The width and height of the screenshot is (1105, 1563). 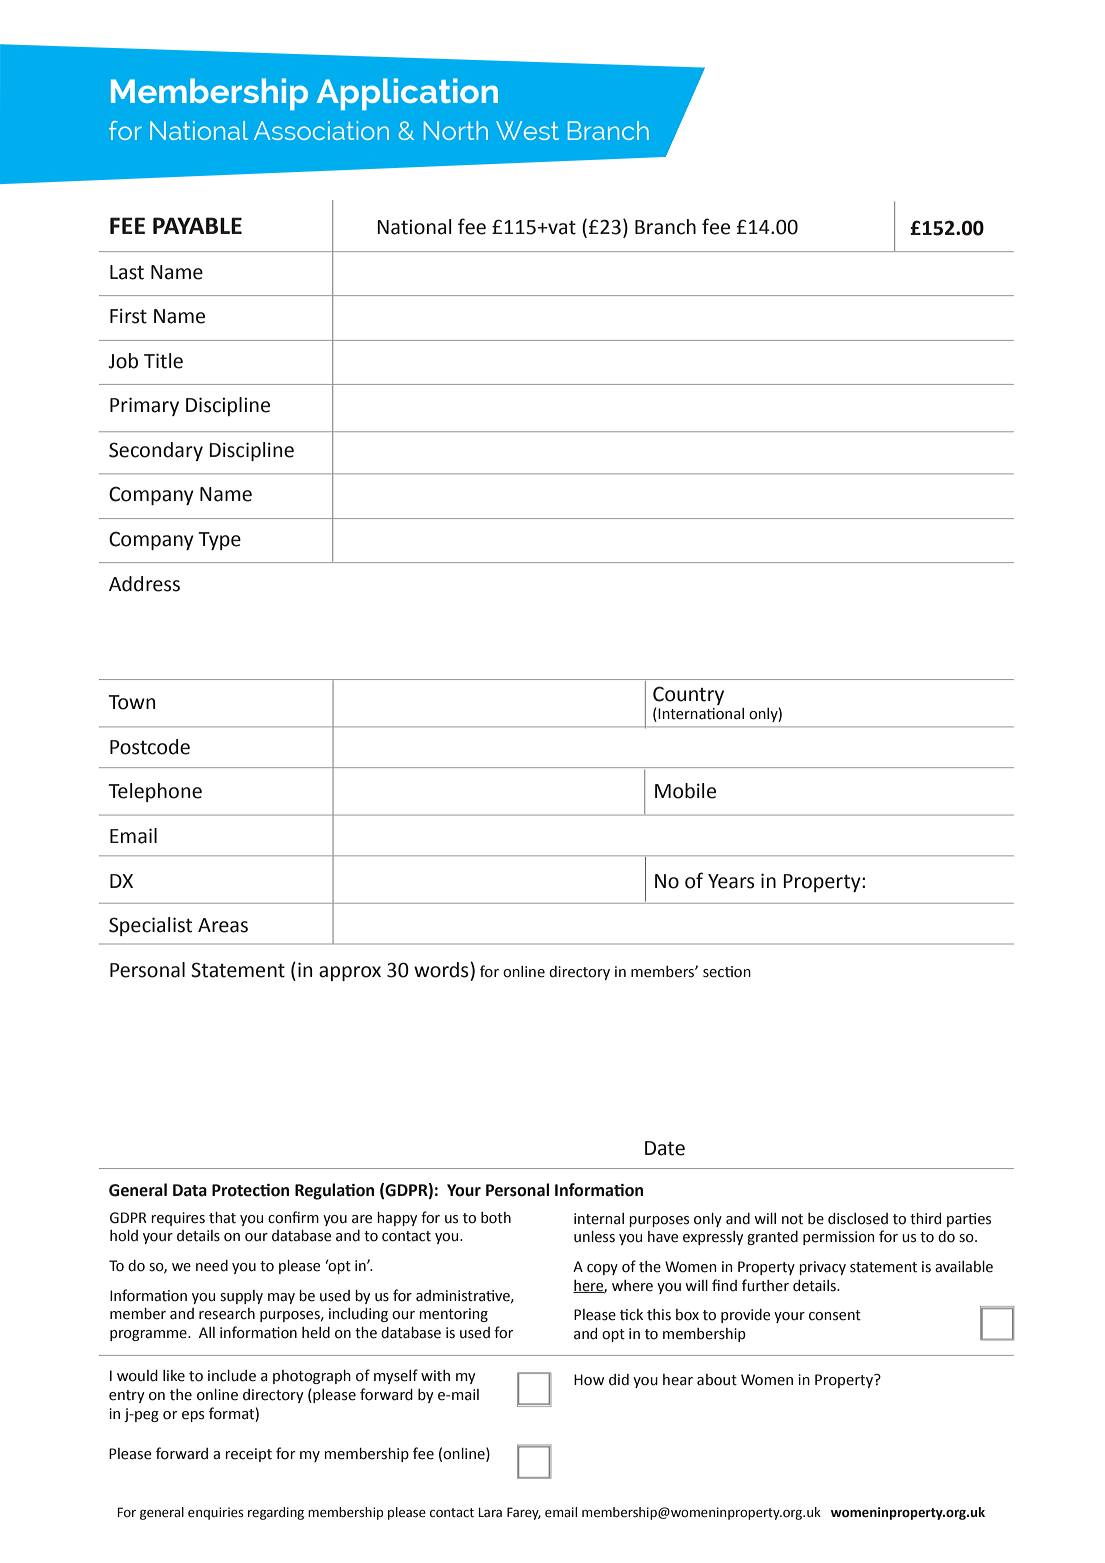 What do you see at coordinates (727, 972) in the screenshot?
I see `section` at bounding box center [727, 972].
